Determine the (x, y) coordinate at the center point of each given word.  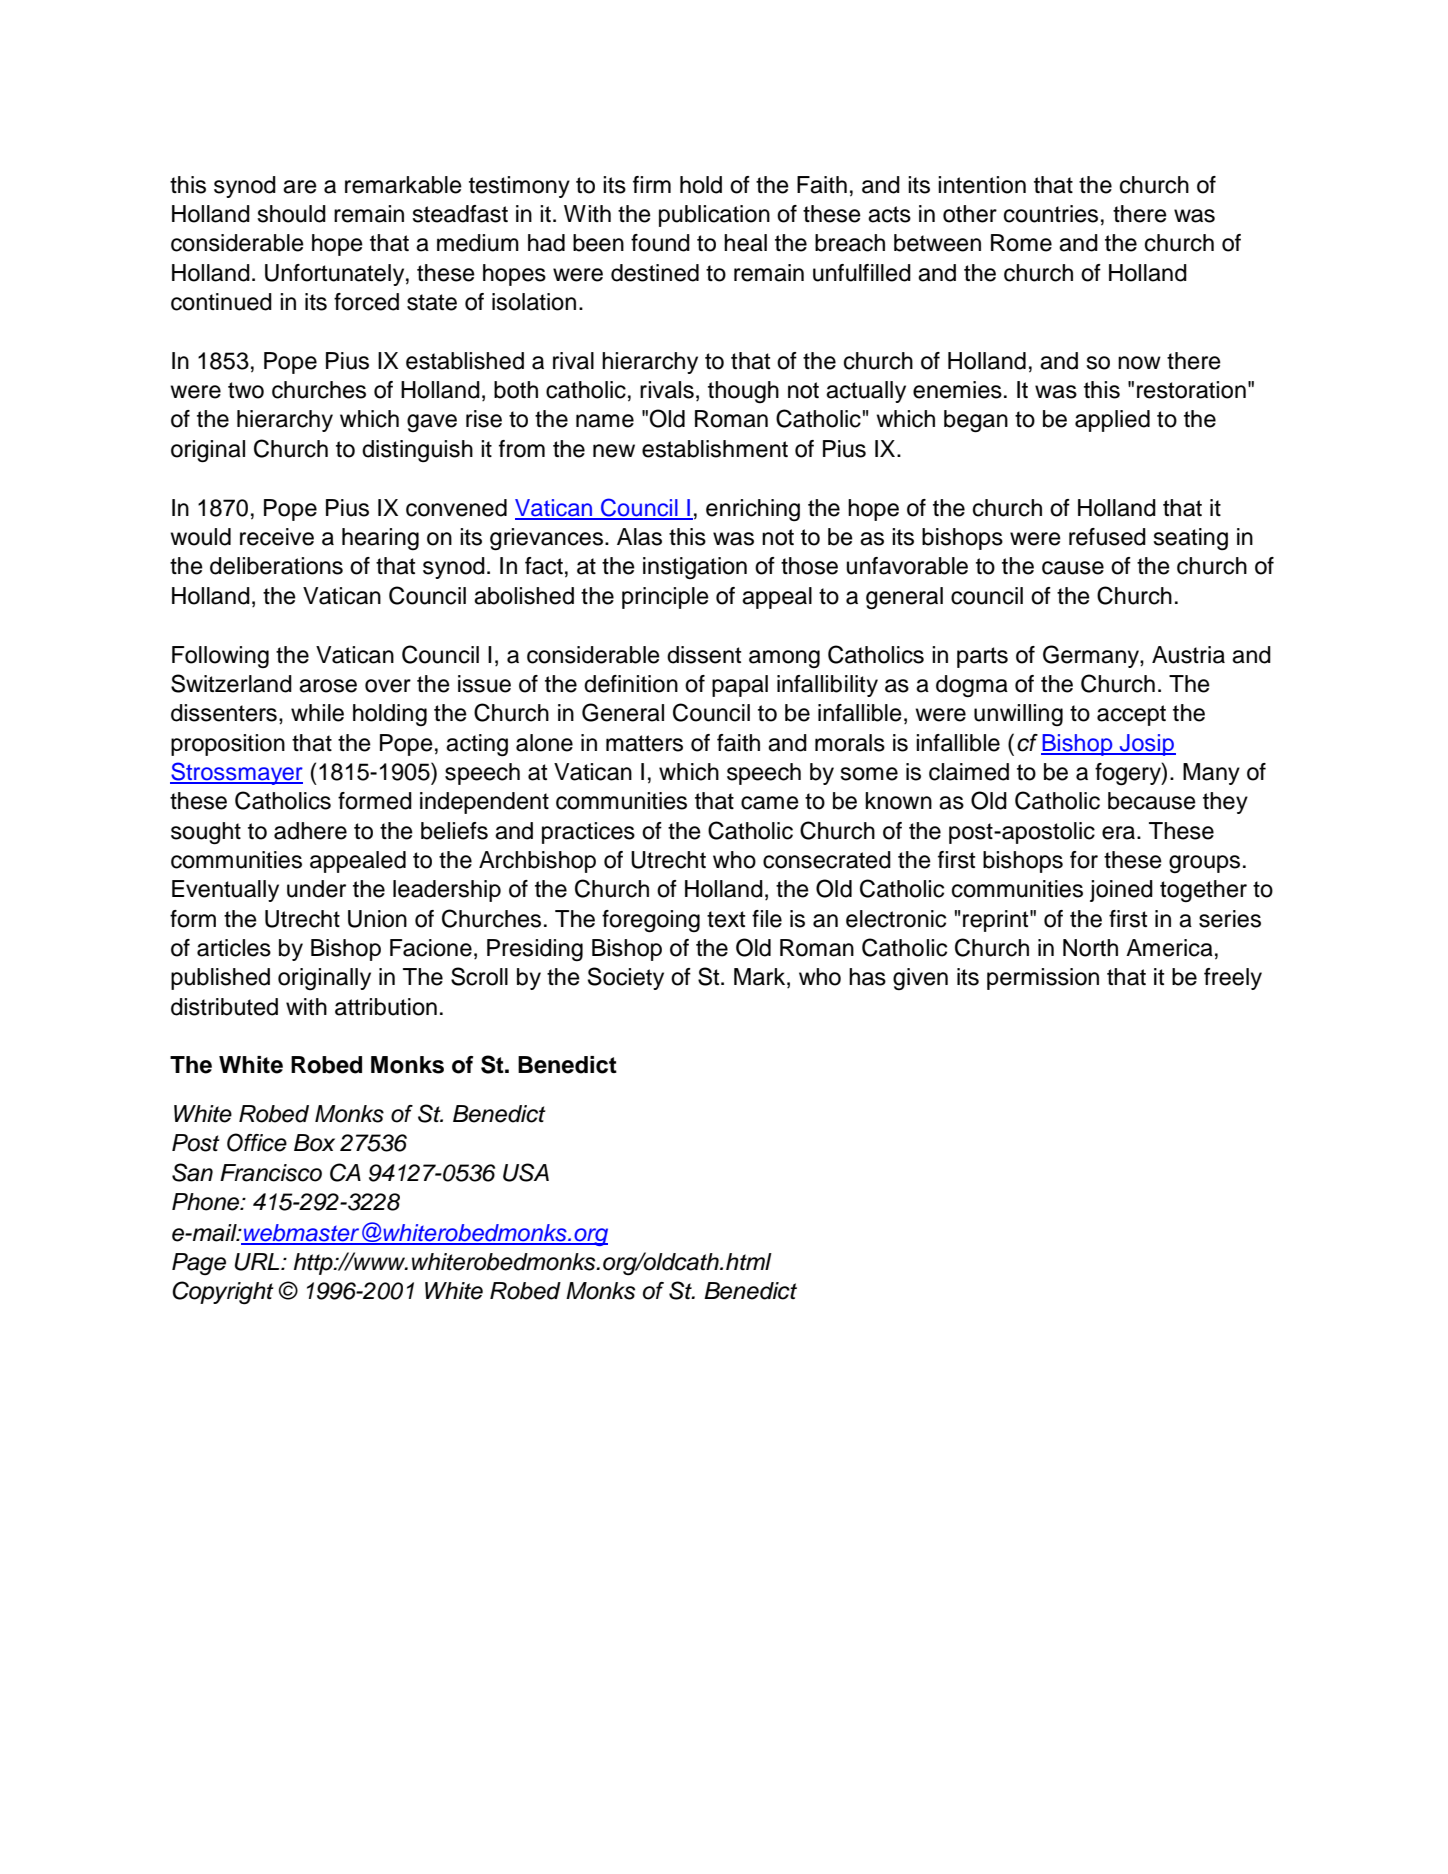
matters (644, 743)
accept (1131, 715)
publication (714, 216)
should (291, 214)
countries (1051, 214)
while (317, 713)
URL (258, 1262)
